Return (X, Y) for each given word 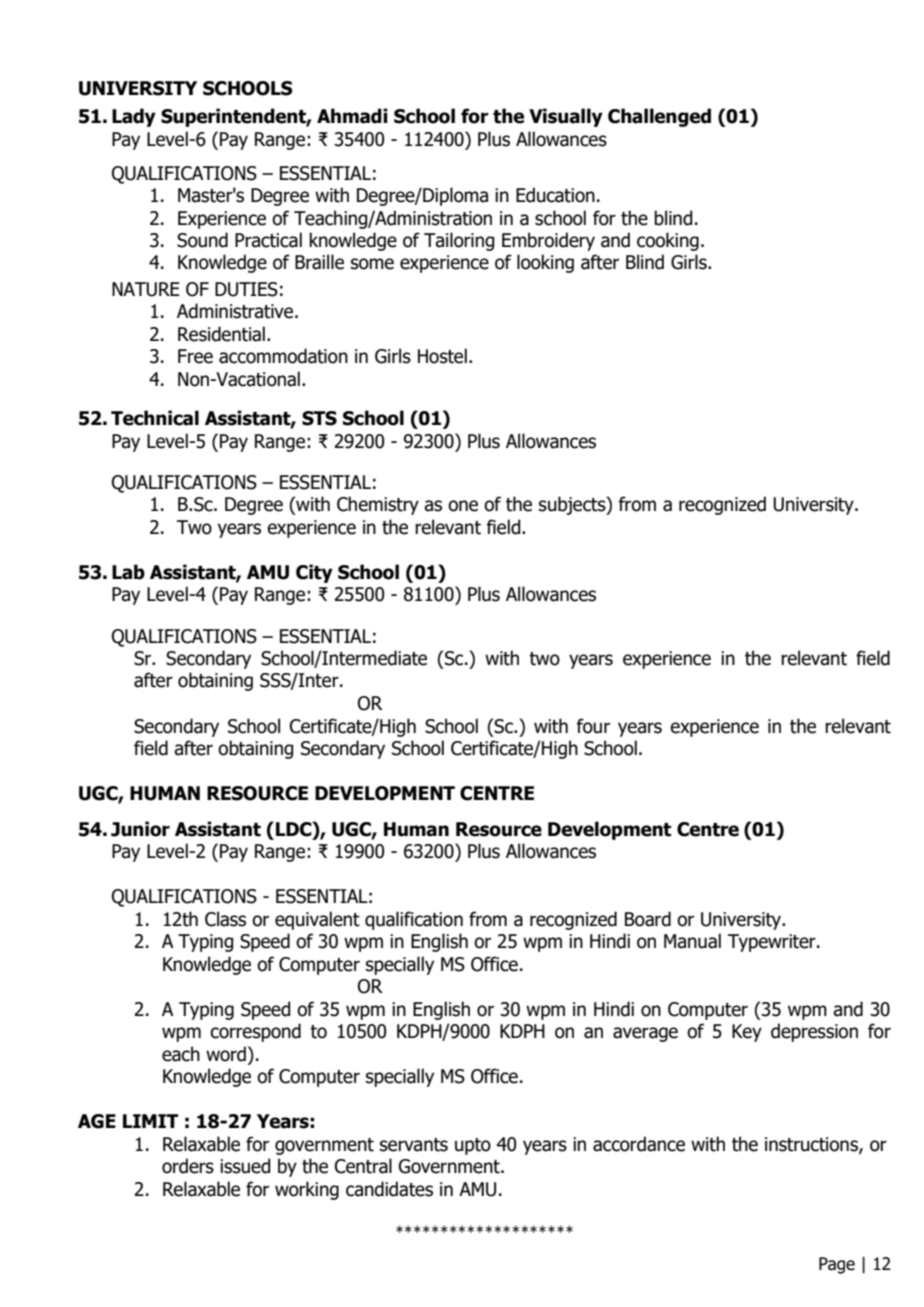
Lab (128, 572)
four (593, 726)
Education (555, 195)
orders (188, 1166)
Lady (134, 117)
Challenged (659, 117)
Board (648, 919)
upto (473, 1146)
